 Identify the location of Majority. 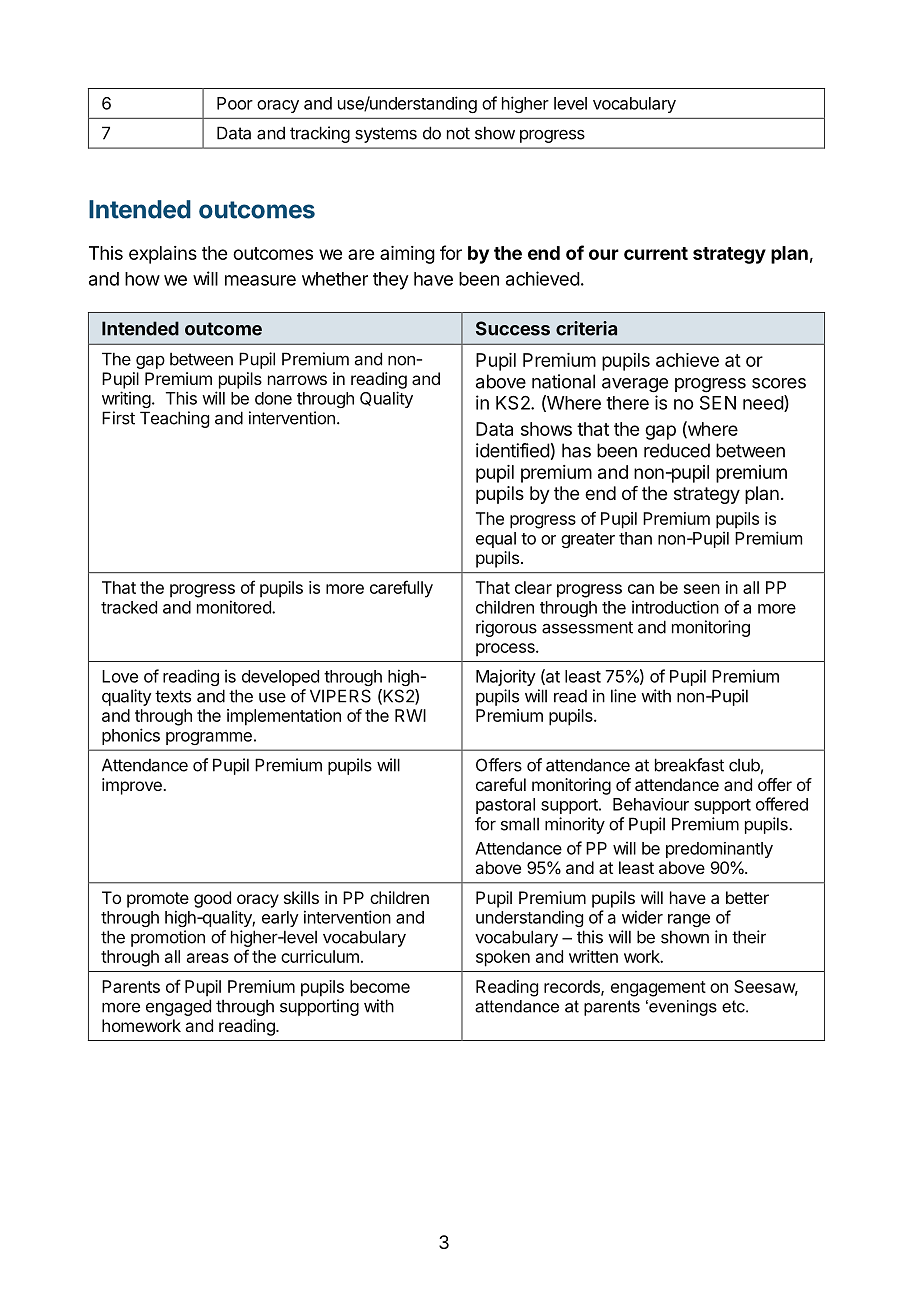
(506, 677).
